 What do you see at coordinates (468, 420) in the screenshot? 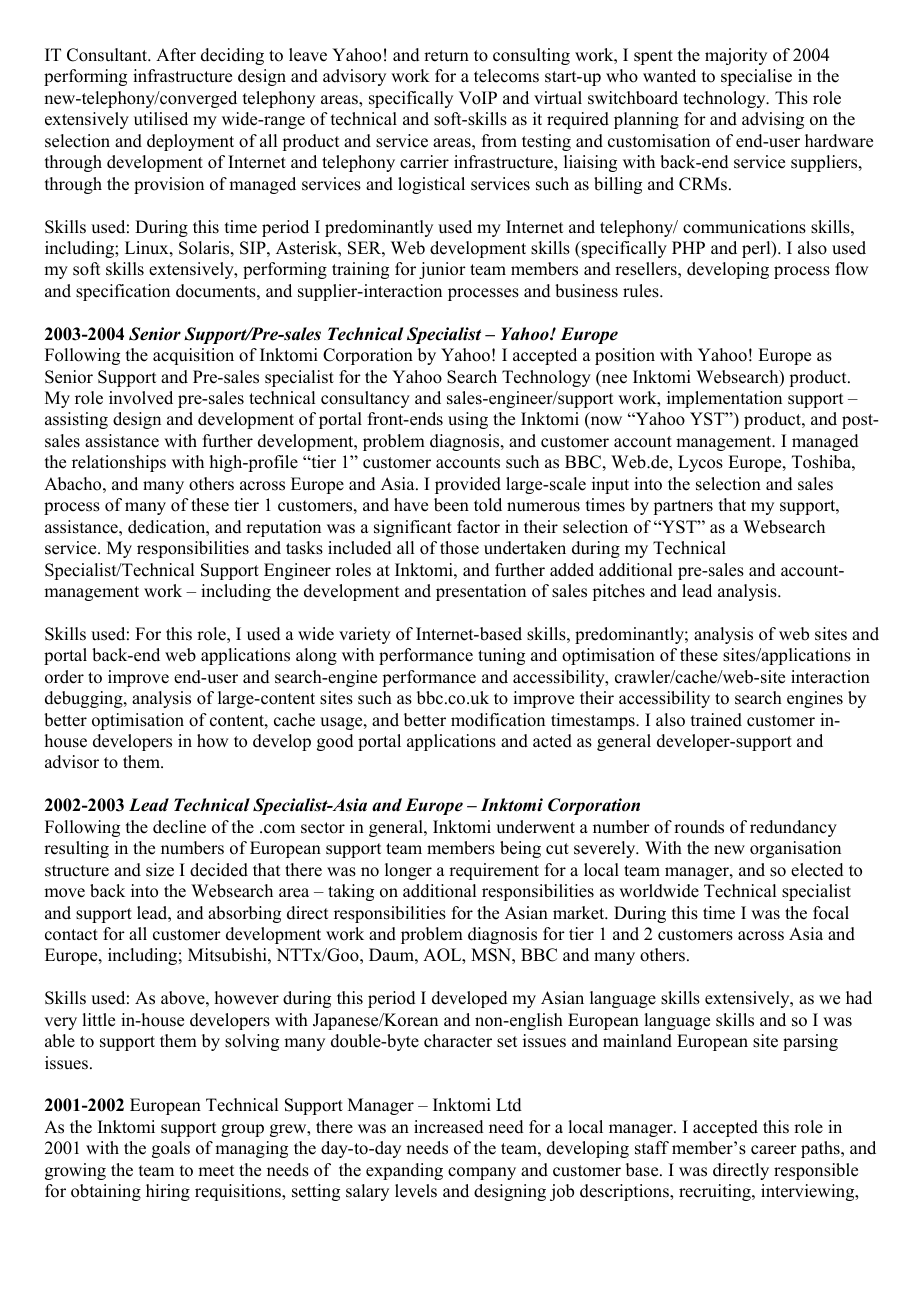
I see `using` at bounding box center [468, 420].
